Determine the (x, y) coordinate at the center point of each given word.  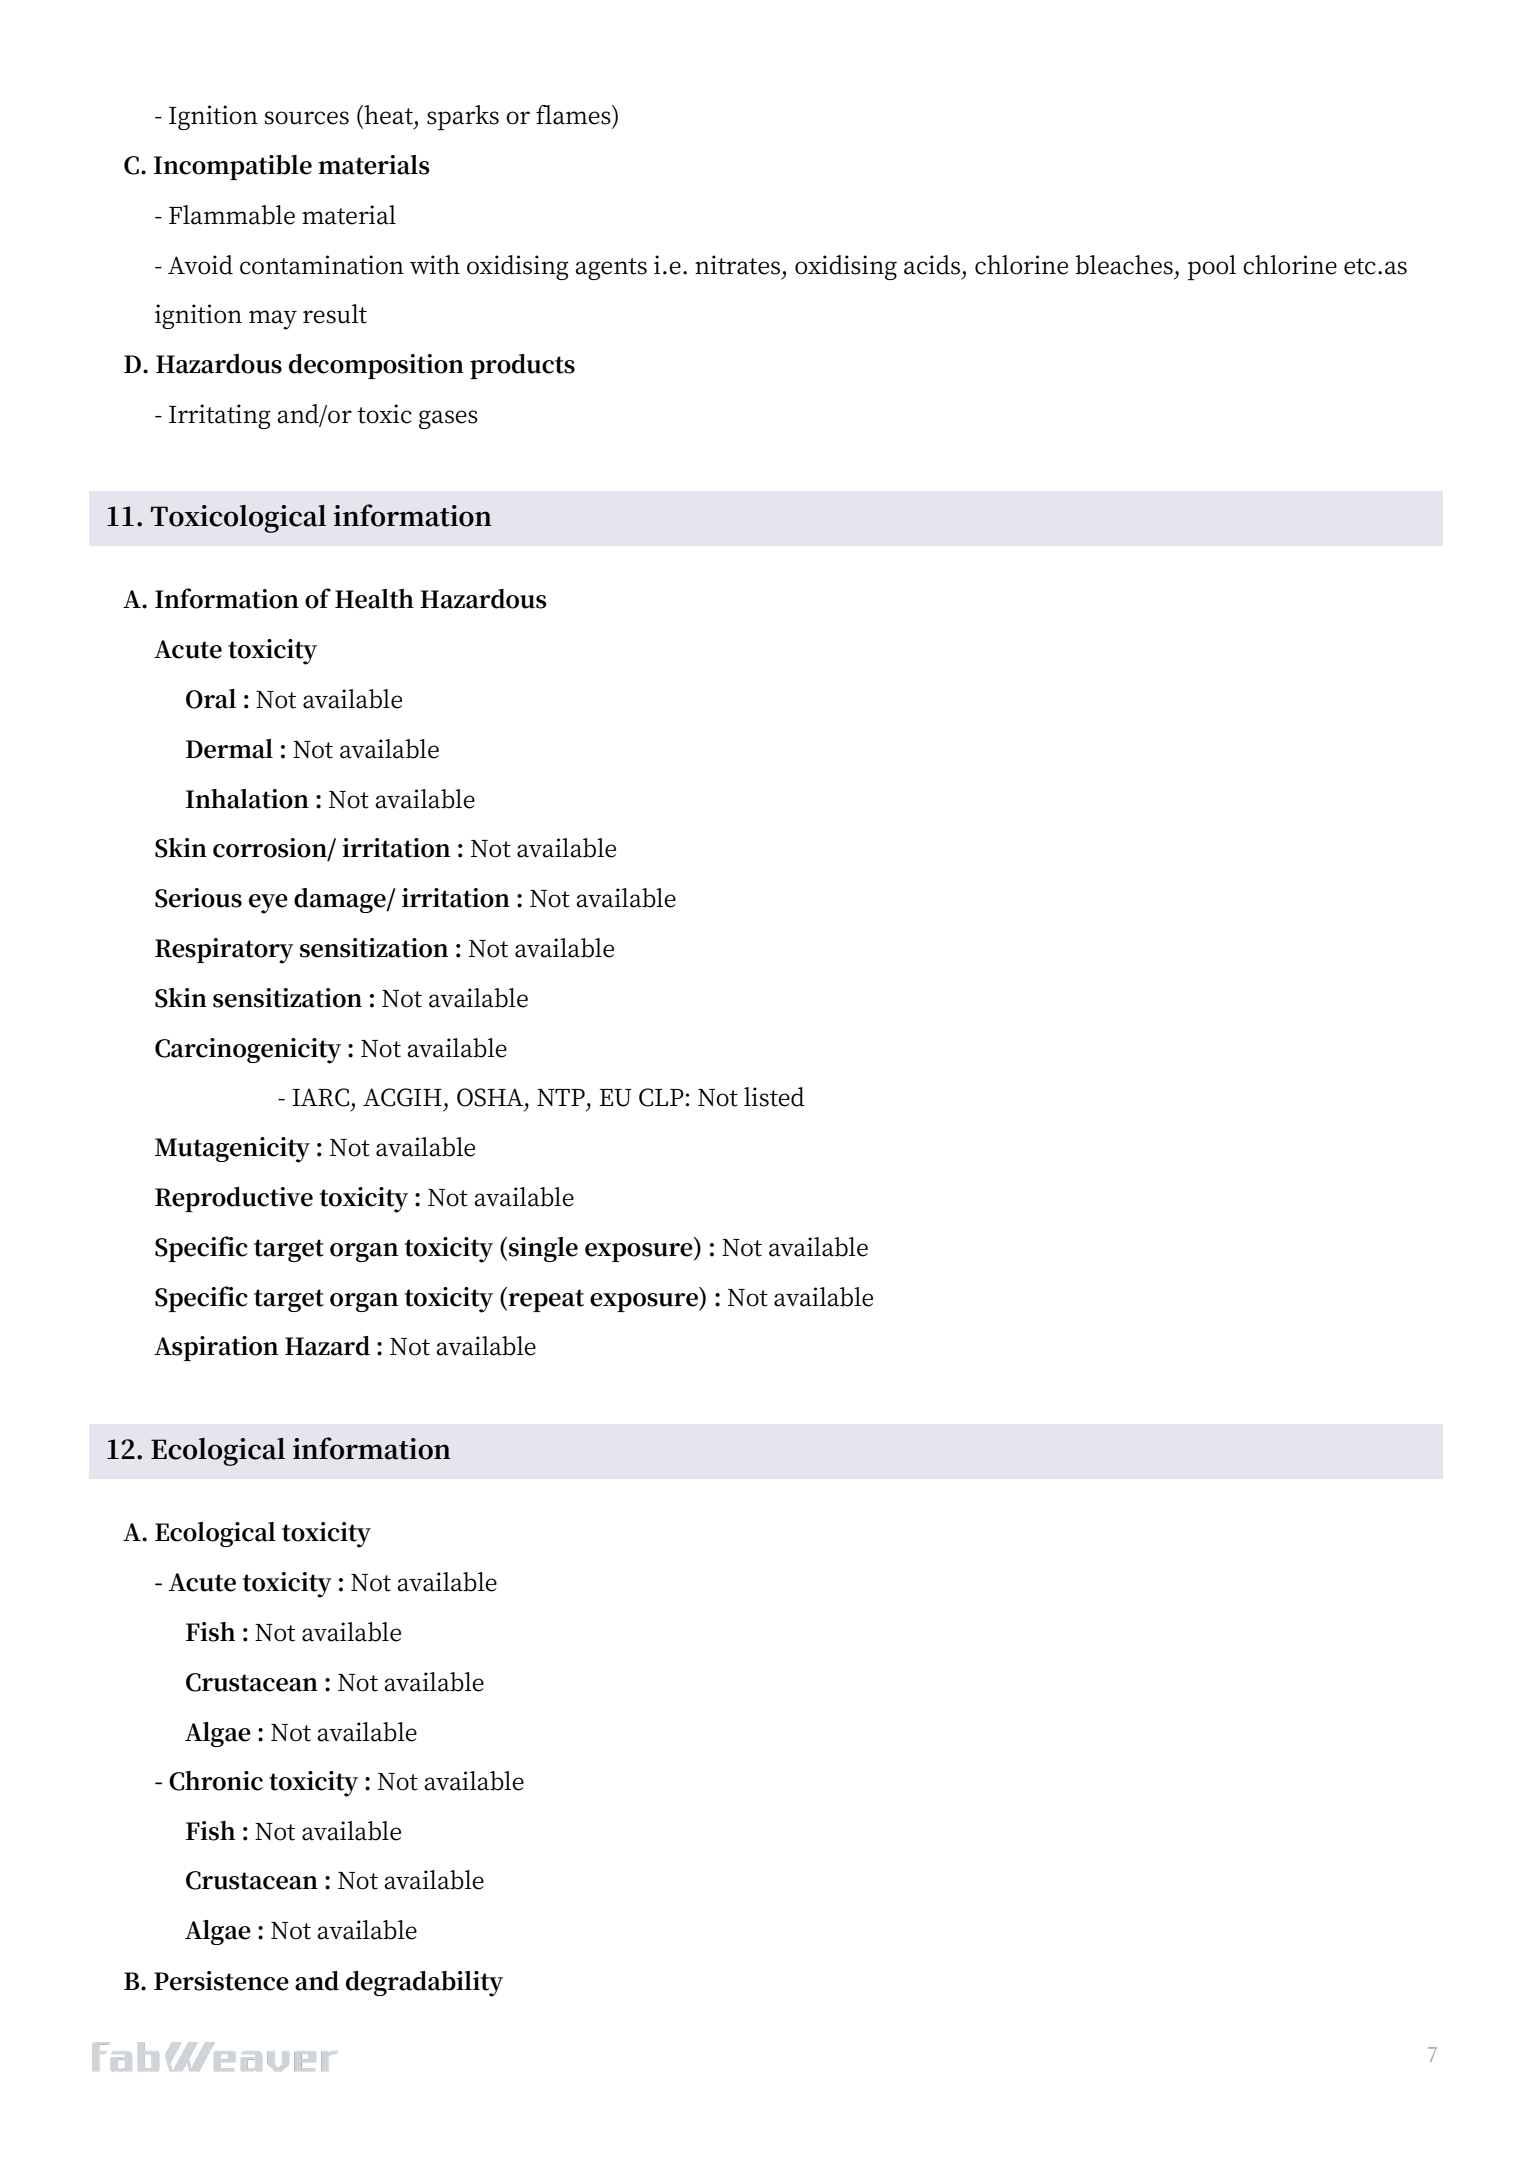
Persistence (221, 1981)
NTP (561, 1097)
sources (307, 118)
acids (932, 265)
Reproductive (234, 1199)
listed (774, 1097)
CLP (661, 1097)
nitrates (737, 265)
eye (268, 904)
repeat (545, 1299)
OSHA (491, 1097)
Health (374, 599)
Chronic (216, 1781)
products (522, 366)
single (543, 1249)
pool (1212, 267)
